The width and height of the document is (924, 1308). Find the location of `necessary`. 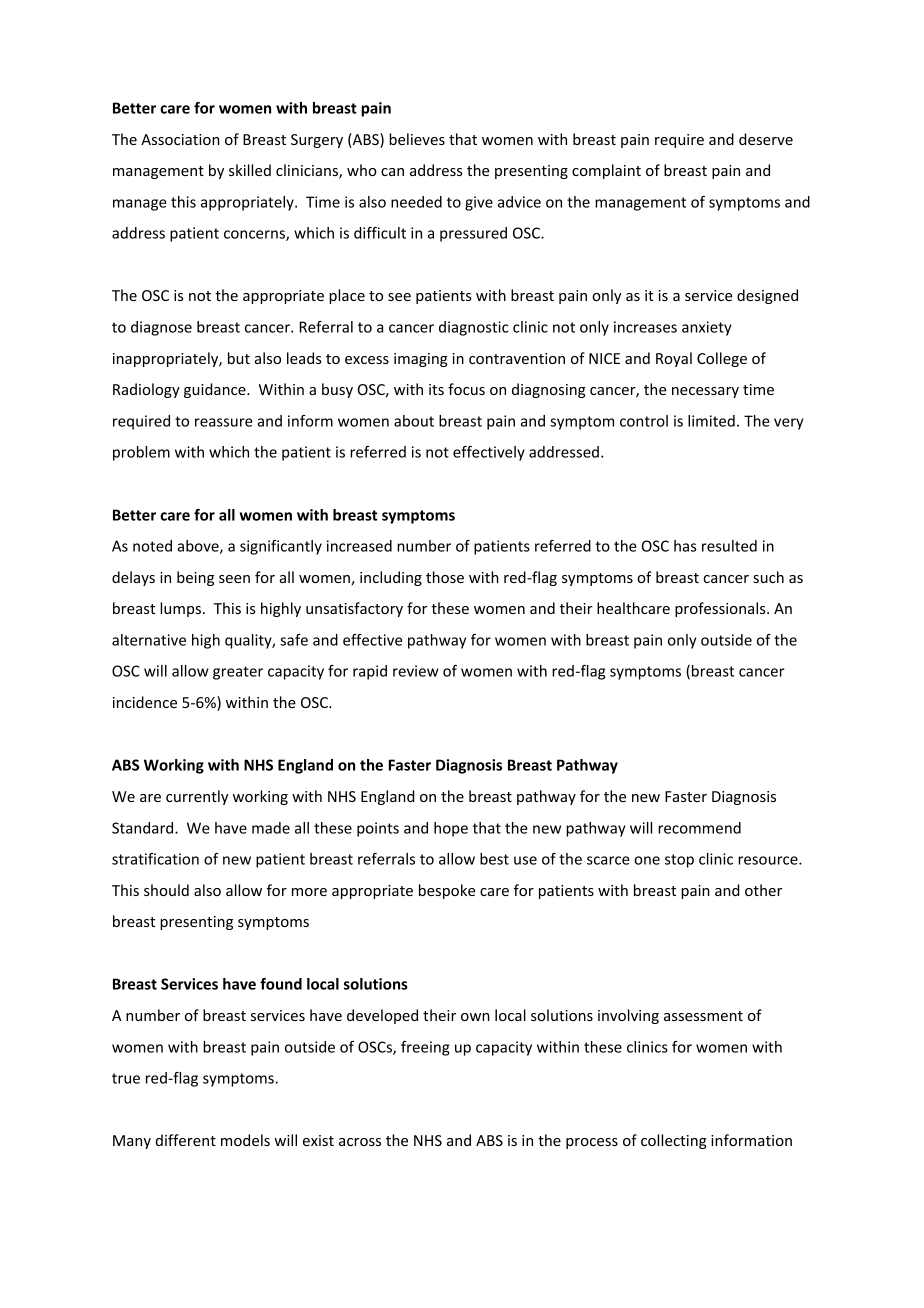

necessary is located at coordinates (705, 392).
